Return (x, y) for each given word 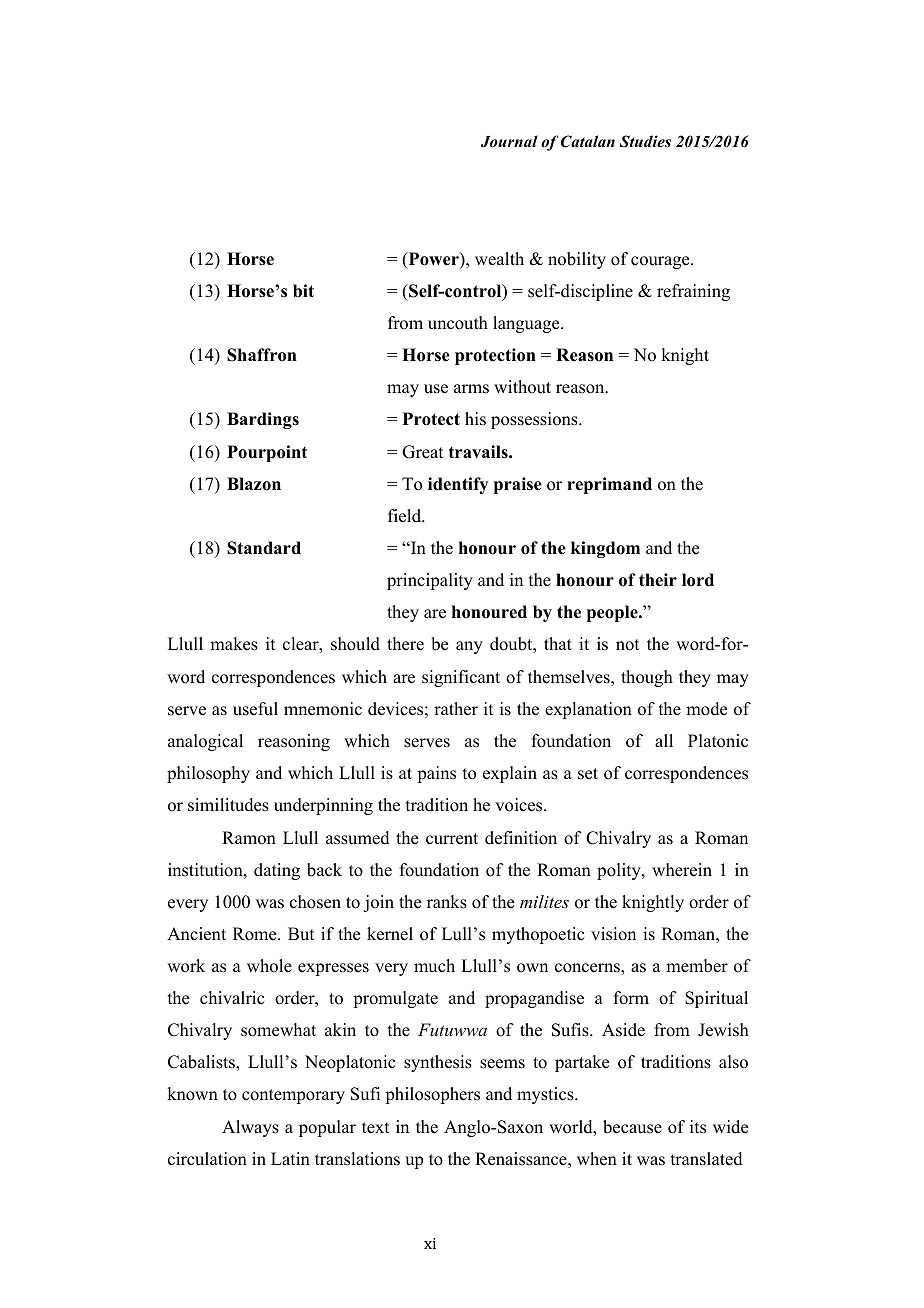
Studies (645, 141)
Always (250, 1128)
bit (303, 291)
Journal (509, 141)
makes (234, 644)
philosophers (432, 1095)
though (647, 678)
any (469, 647)
